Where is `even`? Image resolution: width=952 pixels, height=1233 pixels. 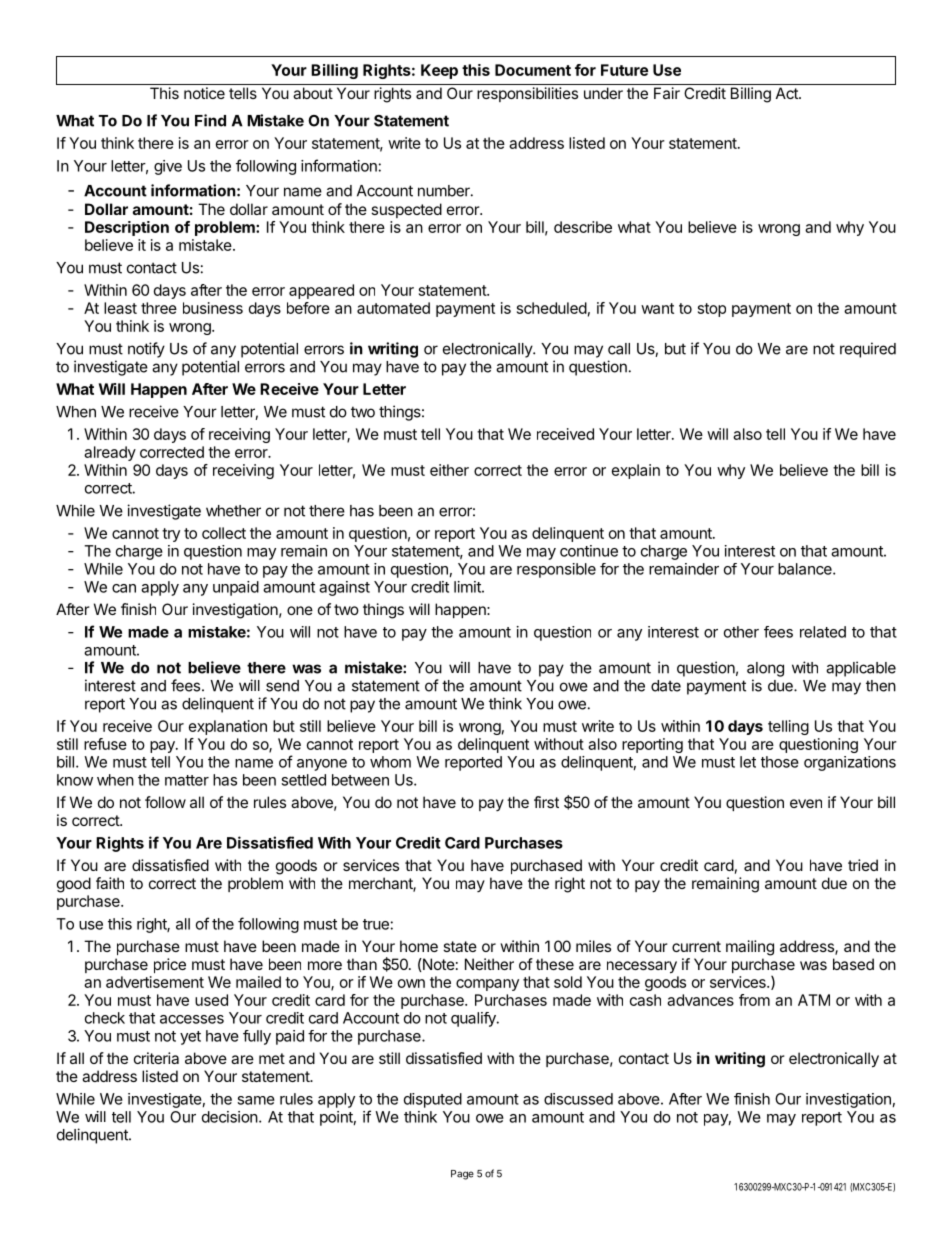
even is located at coordinates (806, 803).
